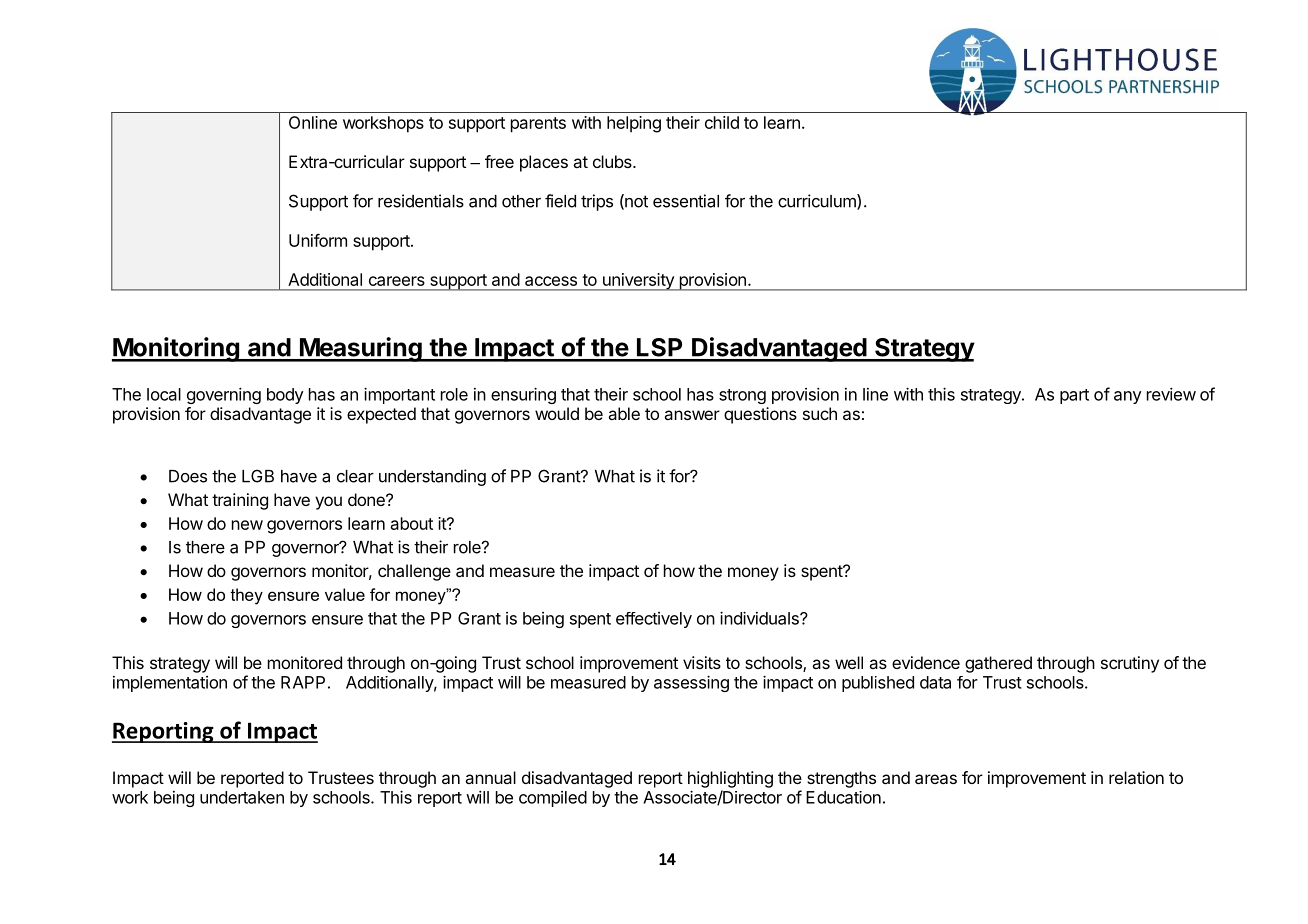 The image size is (1308, 924). What do you see at coordinates (1074, 396) in the screenshot?
I see `part` at bounding box center [1074, 396].
